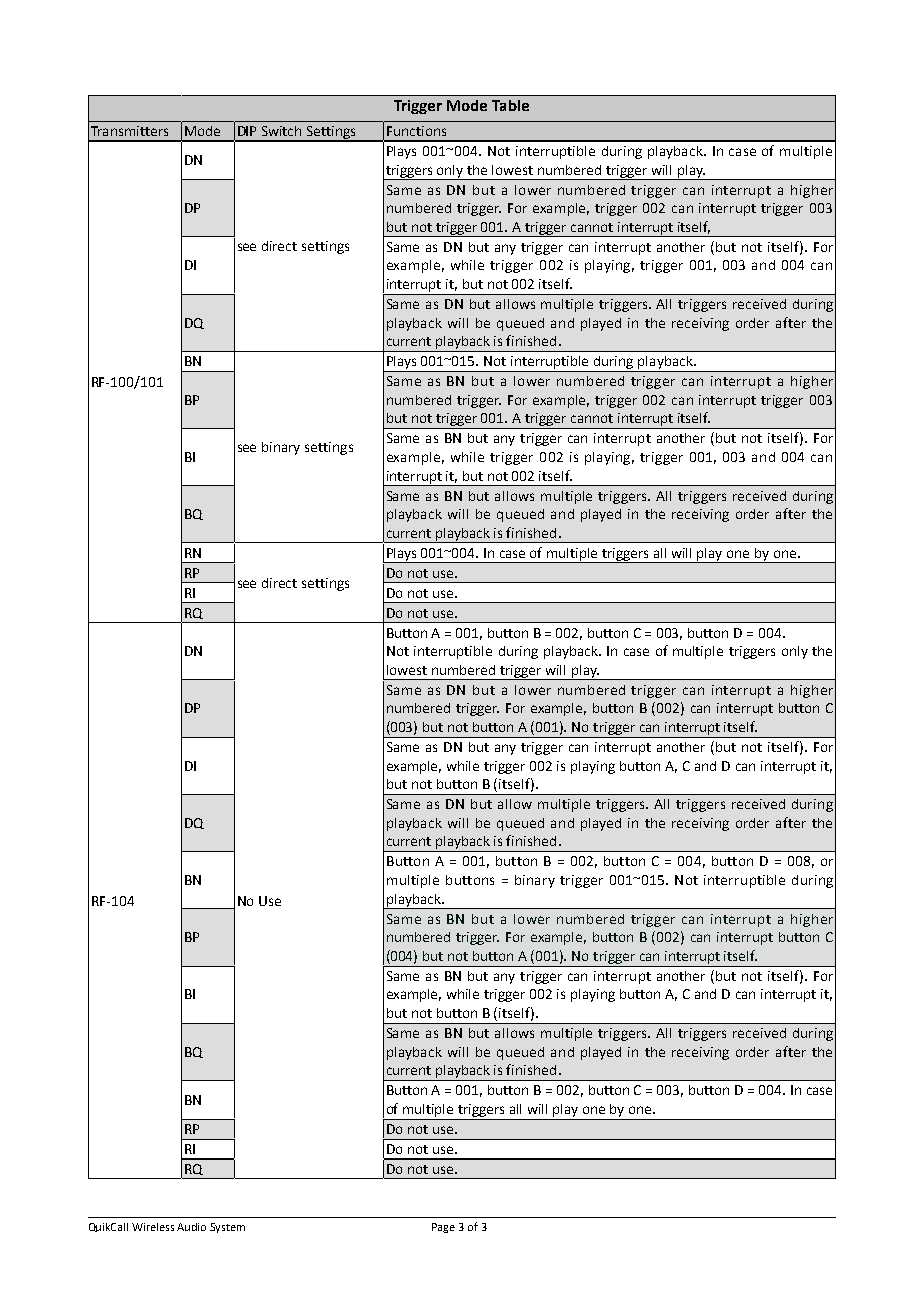 The width and height of the image is (924, 1308). Describe the element at coordinates (510, 105) in the image. I see `Table` at that location.
